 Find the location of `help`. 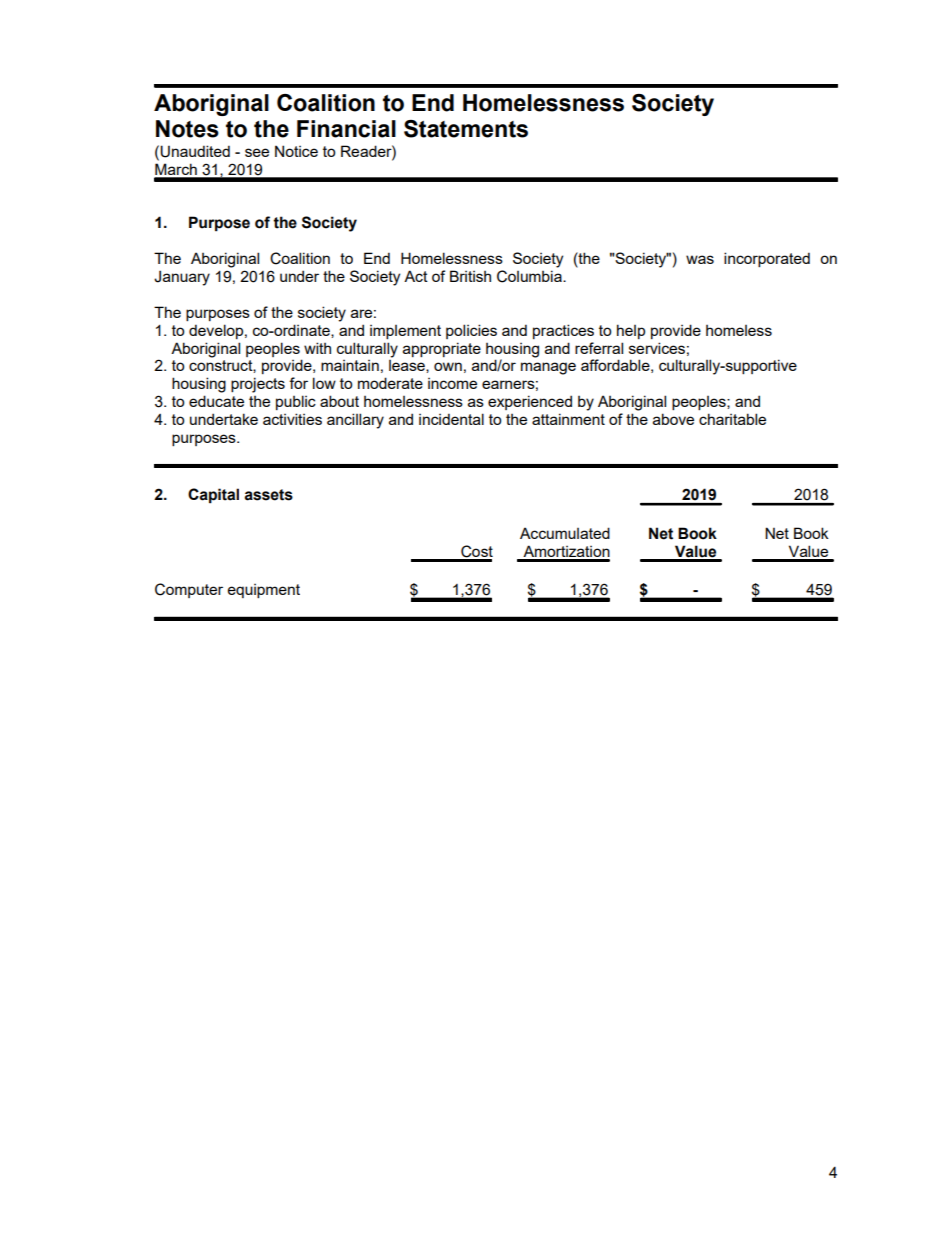

help is located at coordinates (631, 331).
